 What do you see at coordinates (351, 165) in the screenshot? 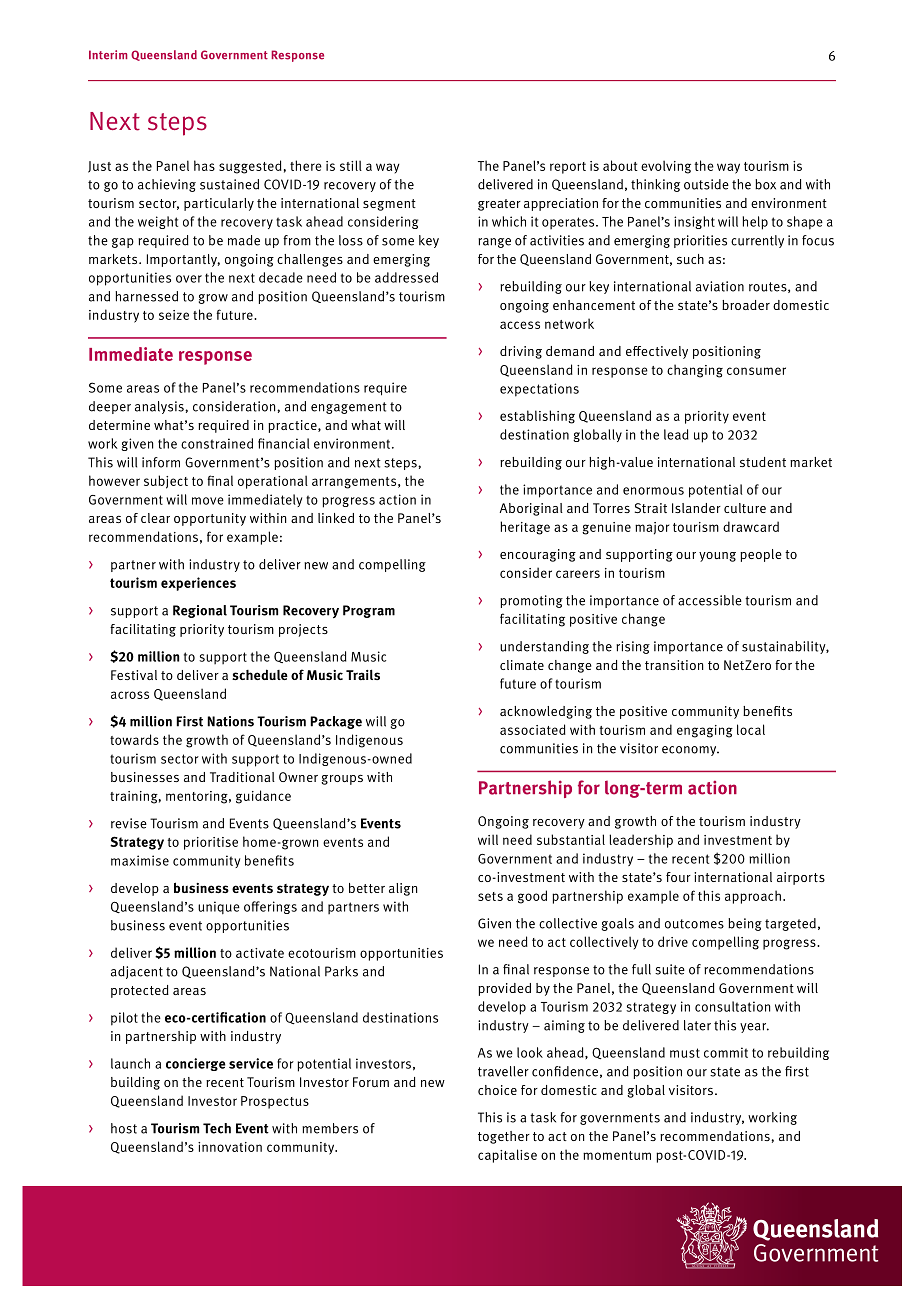
I see `still` at bounding box center [351, 165].
